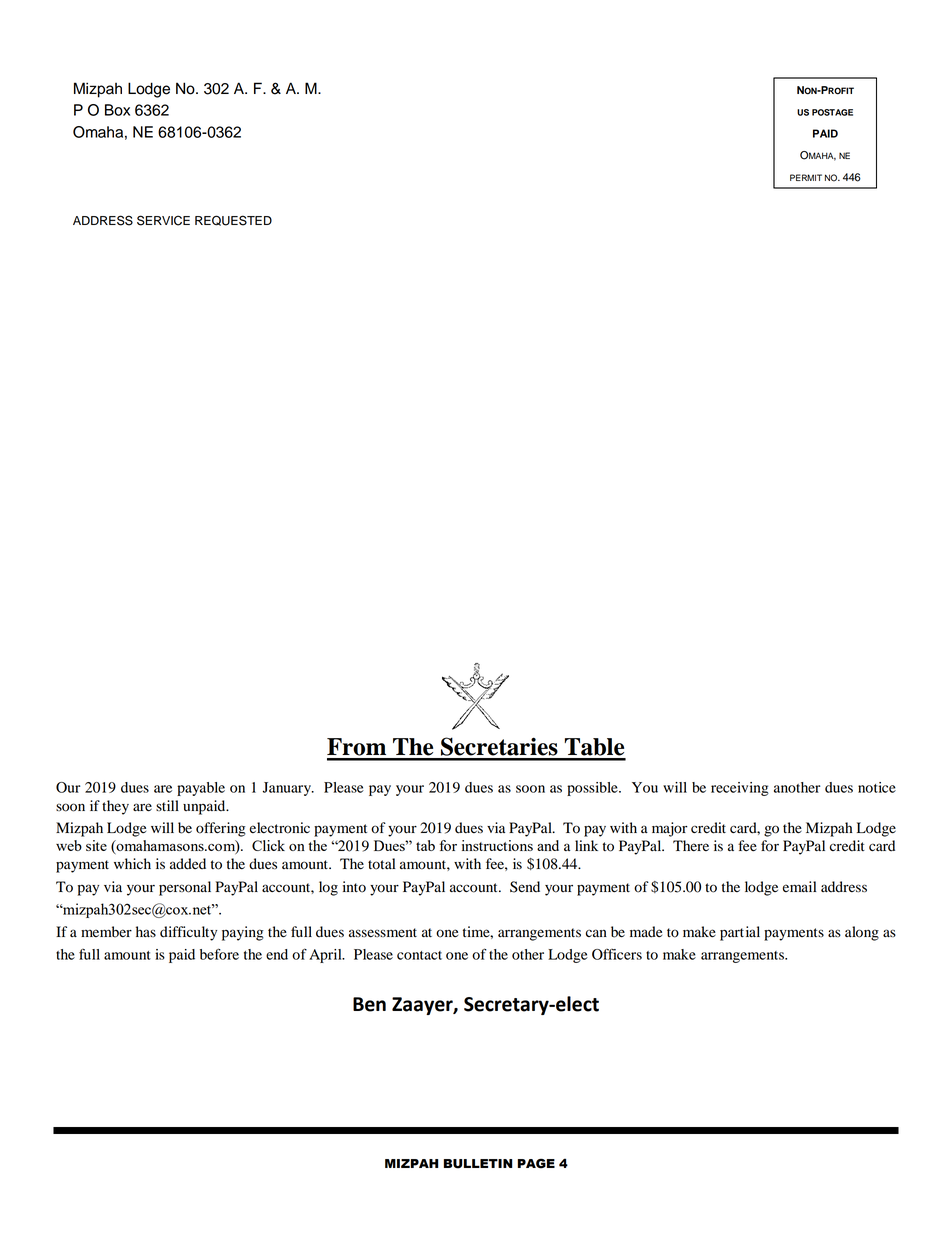 This page has width=952, height=1233. I want to click on PERMIT, so click(806, 177).
